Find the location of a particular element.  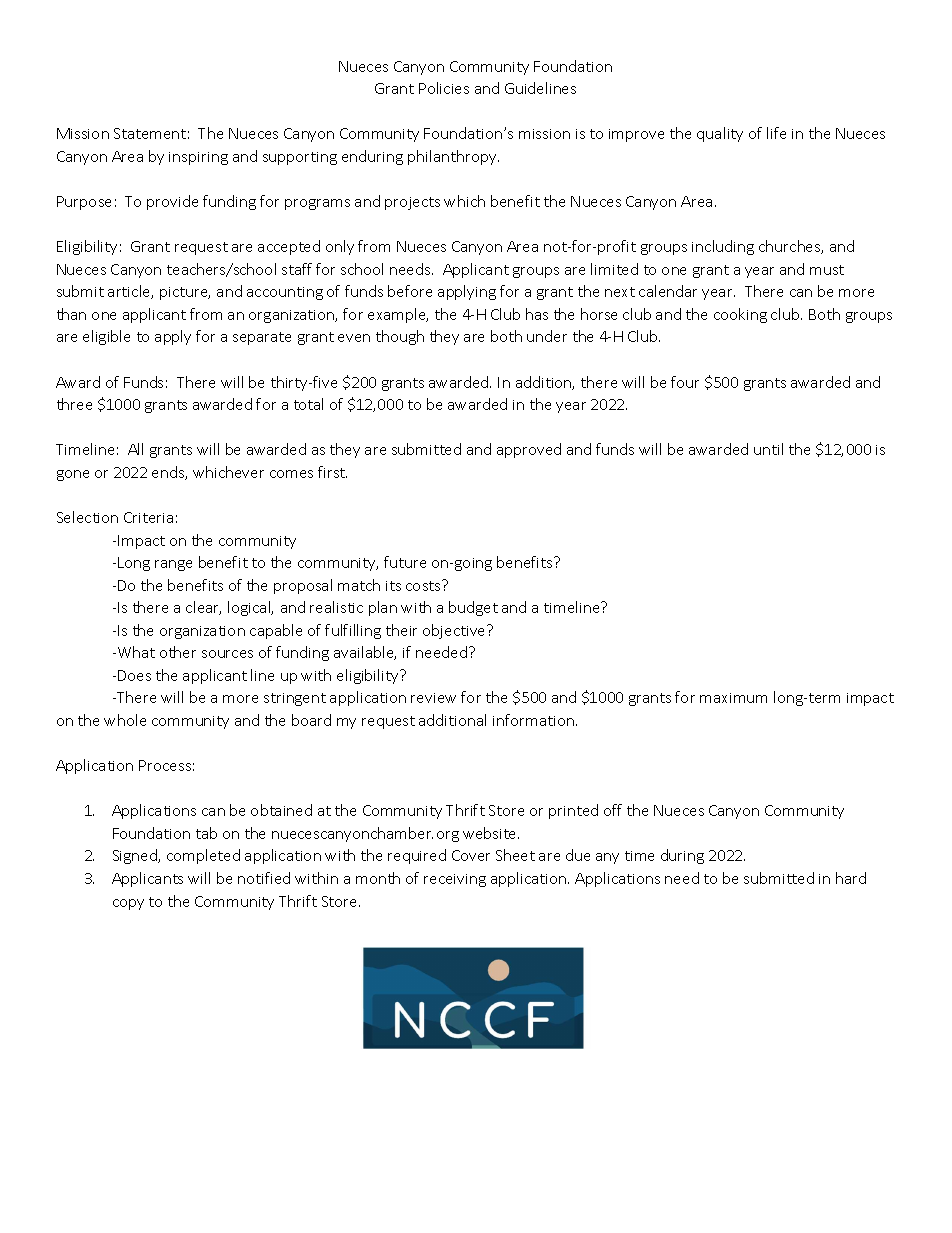

eligible is located at coordinates (106, 337).
